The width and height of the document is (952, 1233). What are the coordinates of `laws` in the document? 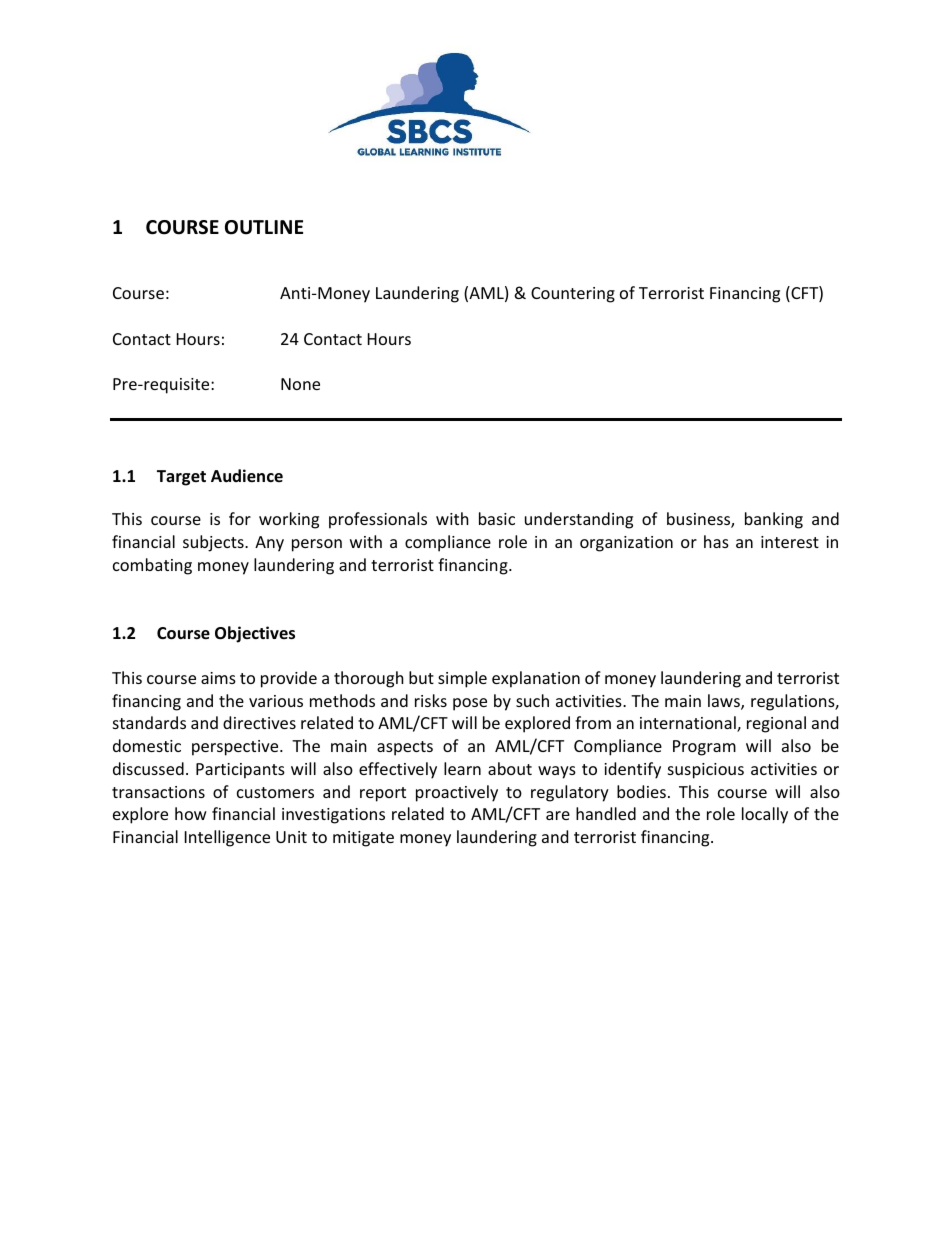 It's located at (725, 702).
